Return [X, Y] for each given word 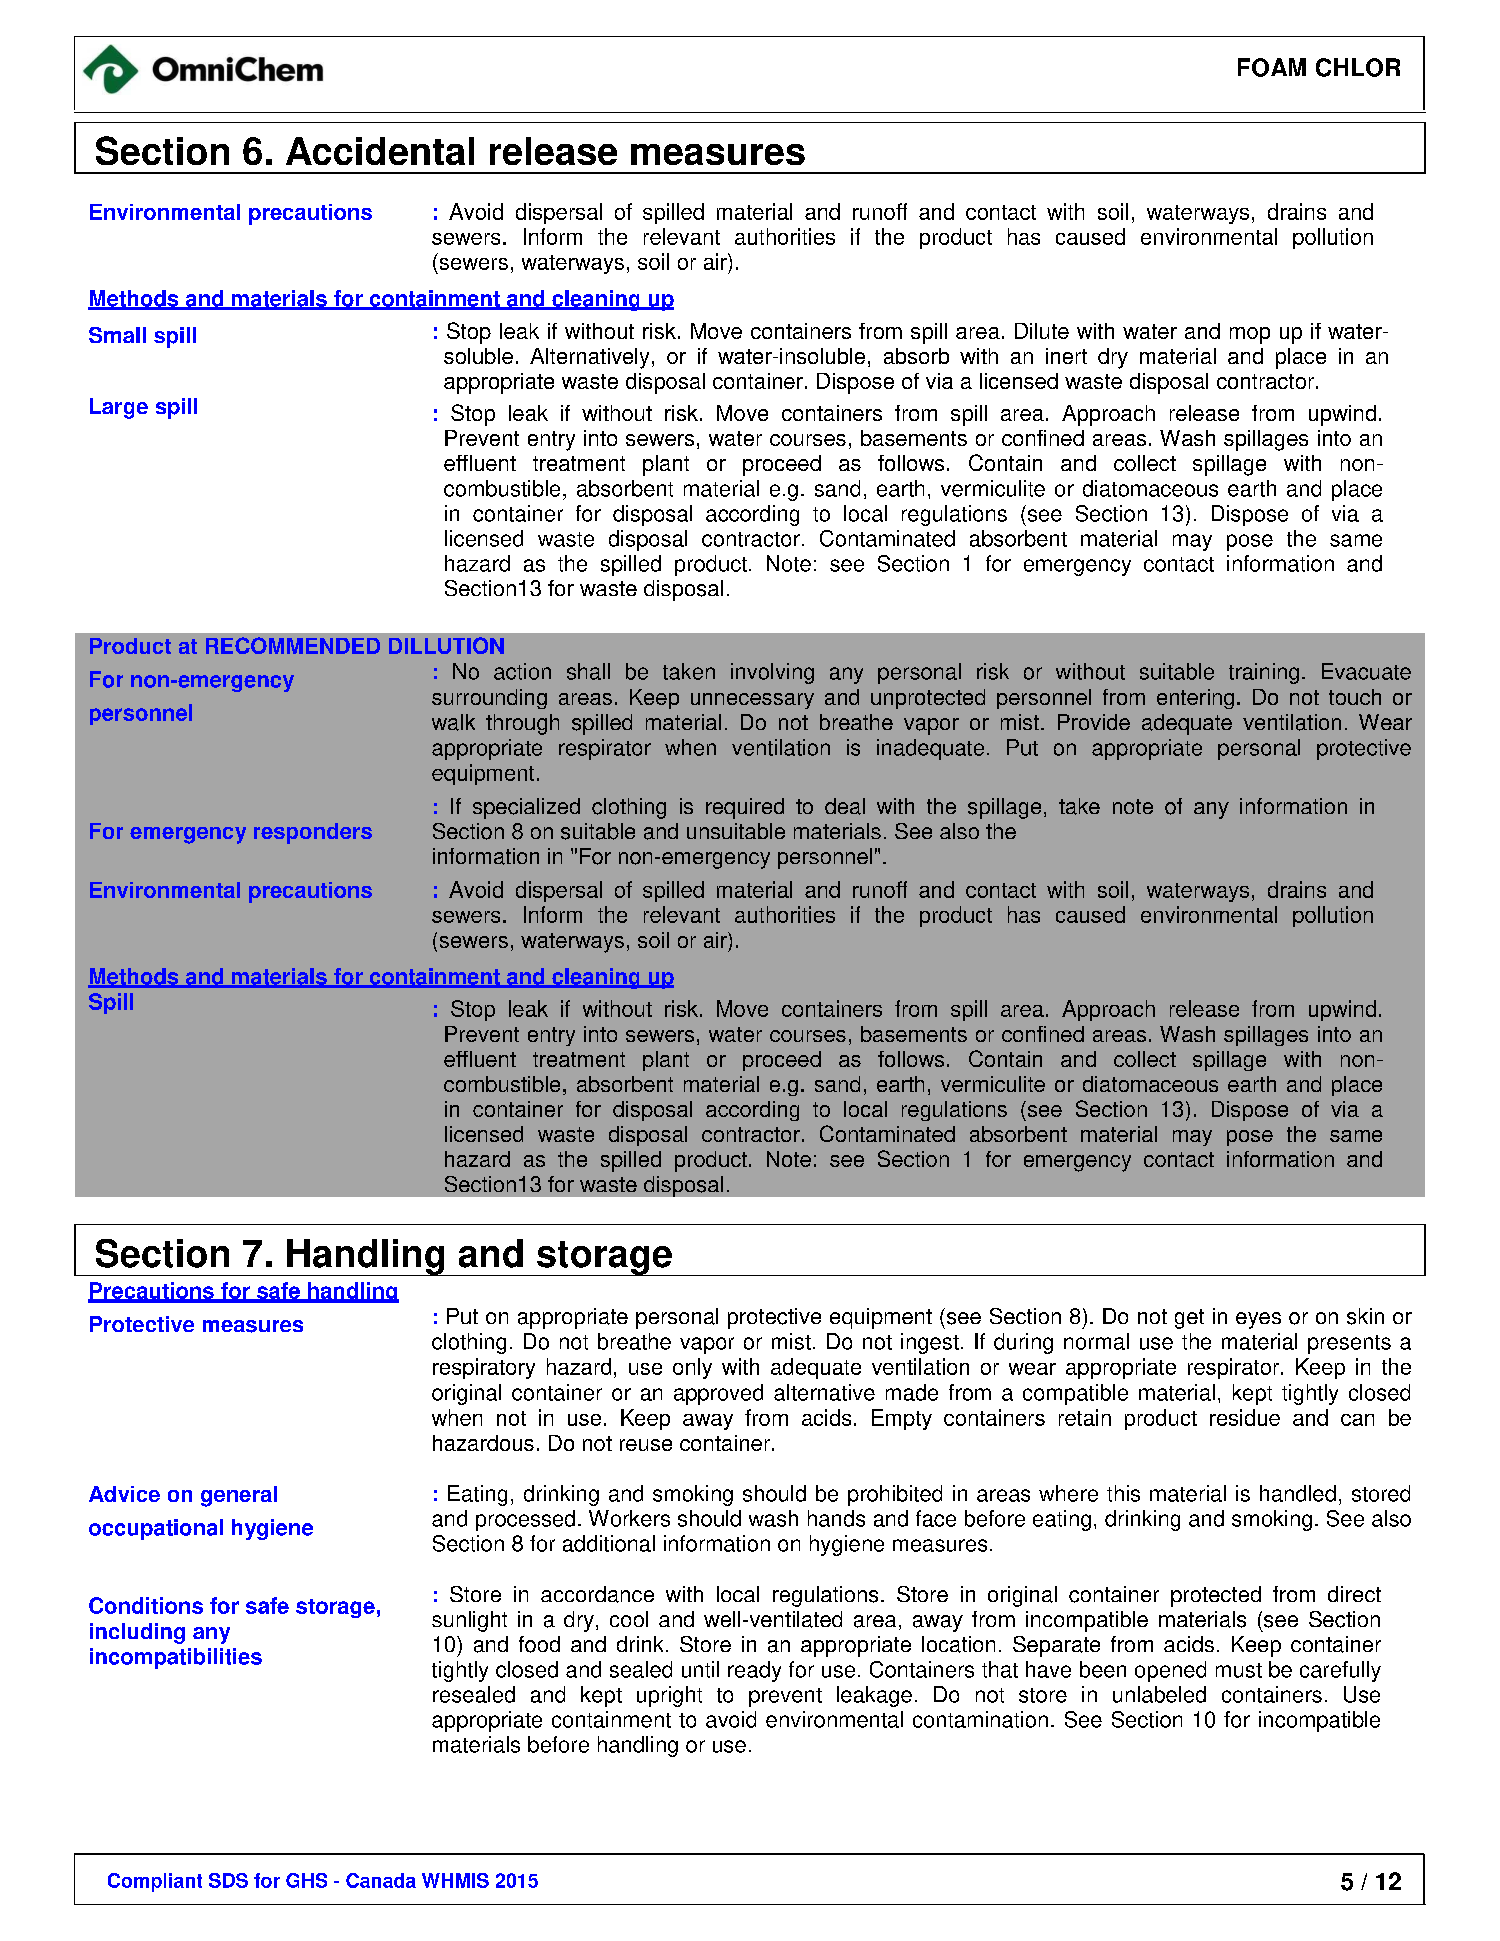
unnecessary [752, 701]
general [239, 1496]
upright [669, 1696]
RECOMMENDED [293, 645]
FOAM [1272, 67]
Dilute [1042, 331]
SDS [228, 1880]
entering [1195, 699]
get [1189, 1319]
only [692, 1368]
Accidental [380, 151]
